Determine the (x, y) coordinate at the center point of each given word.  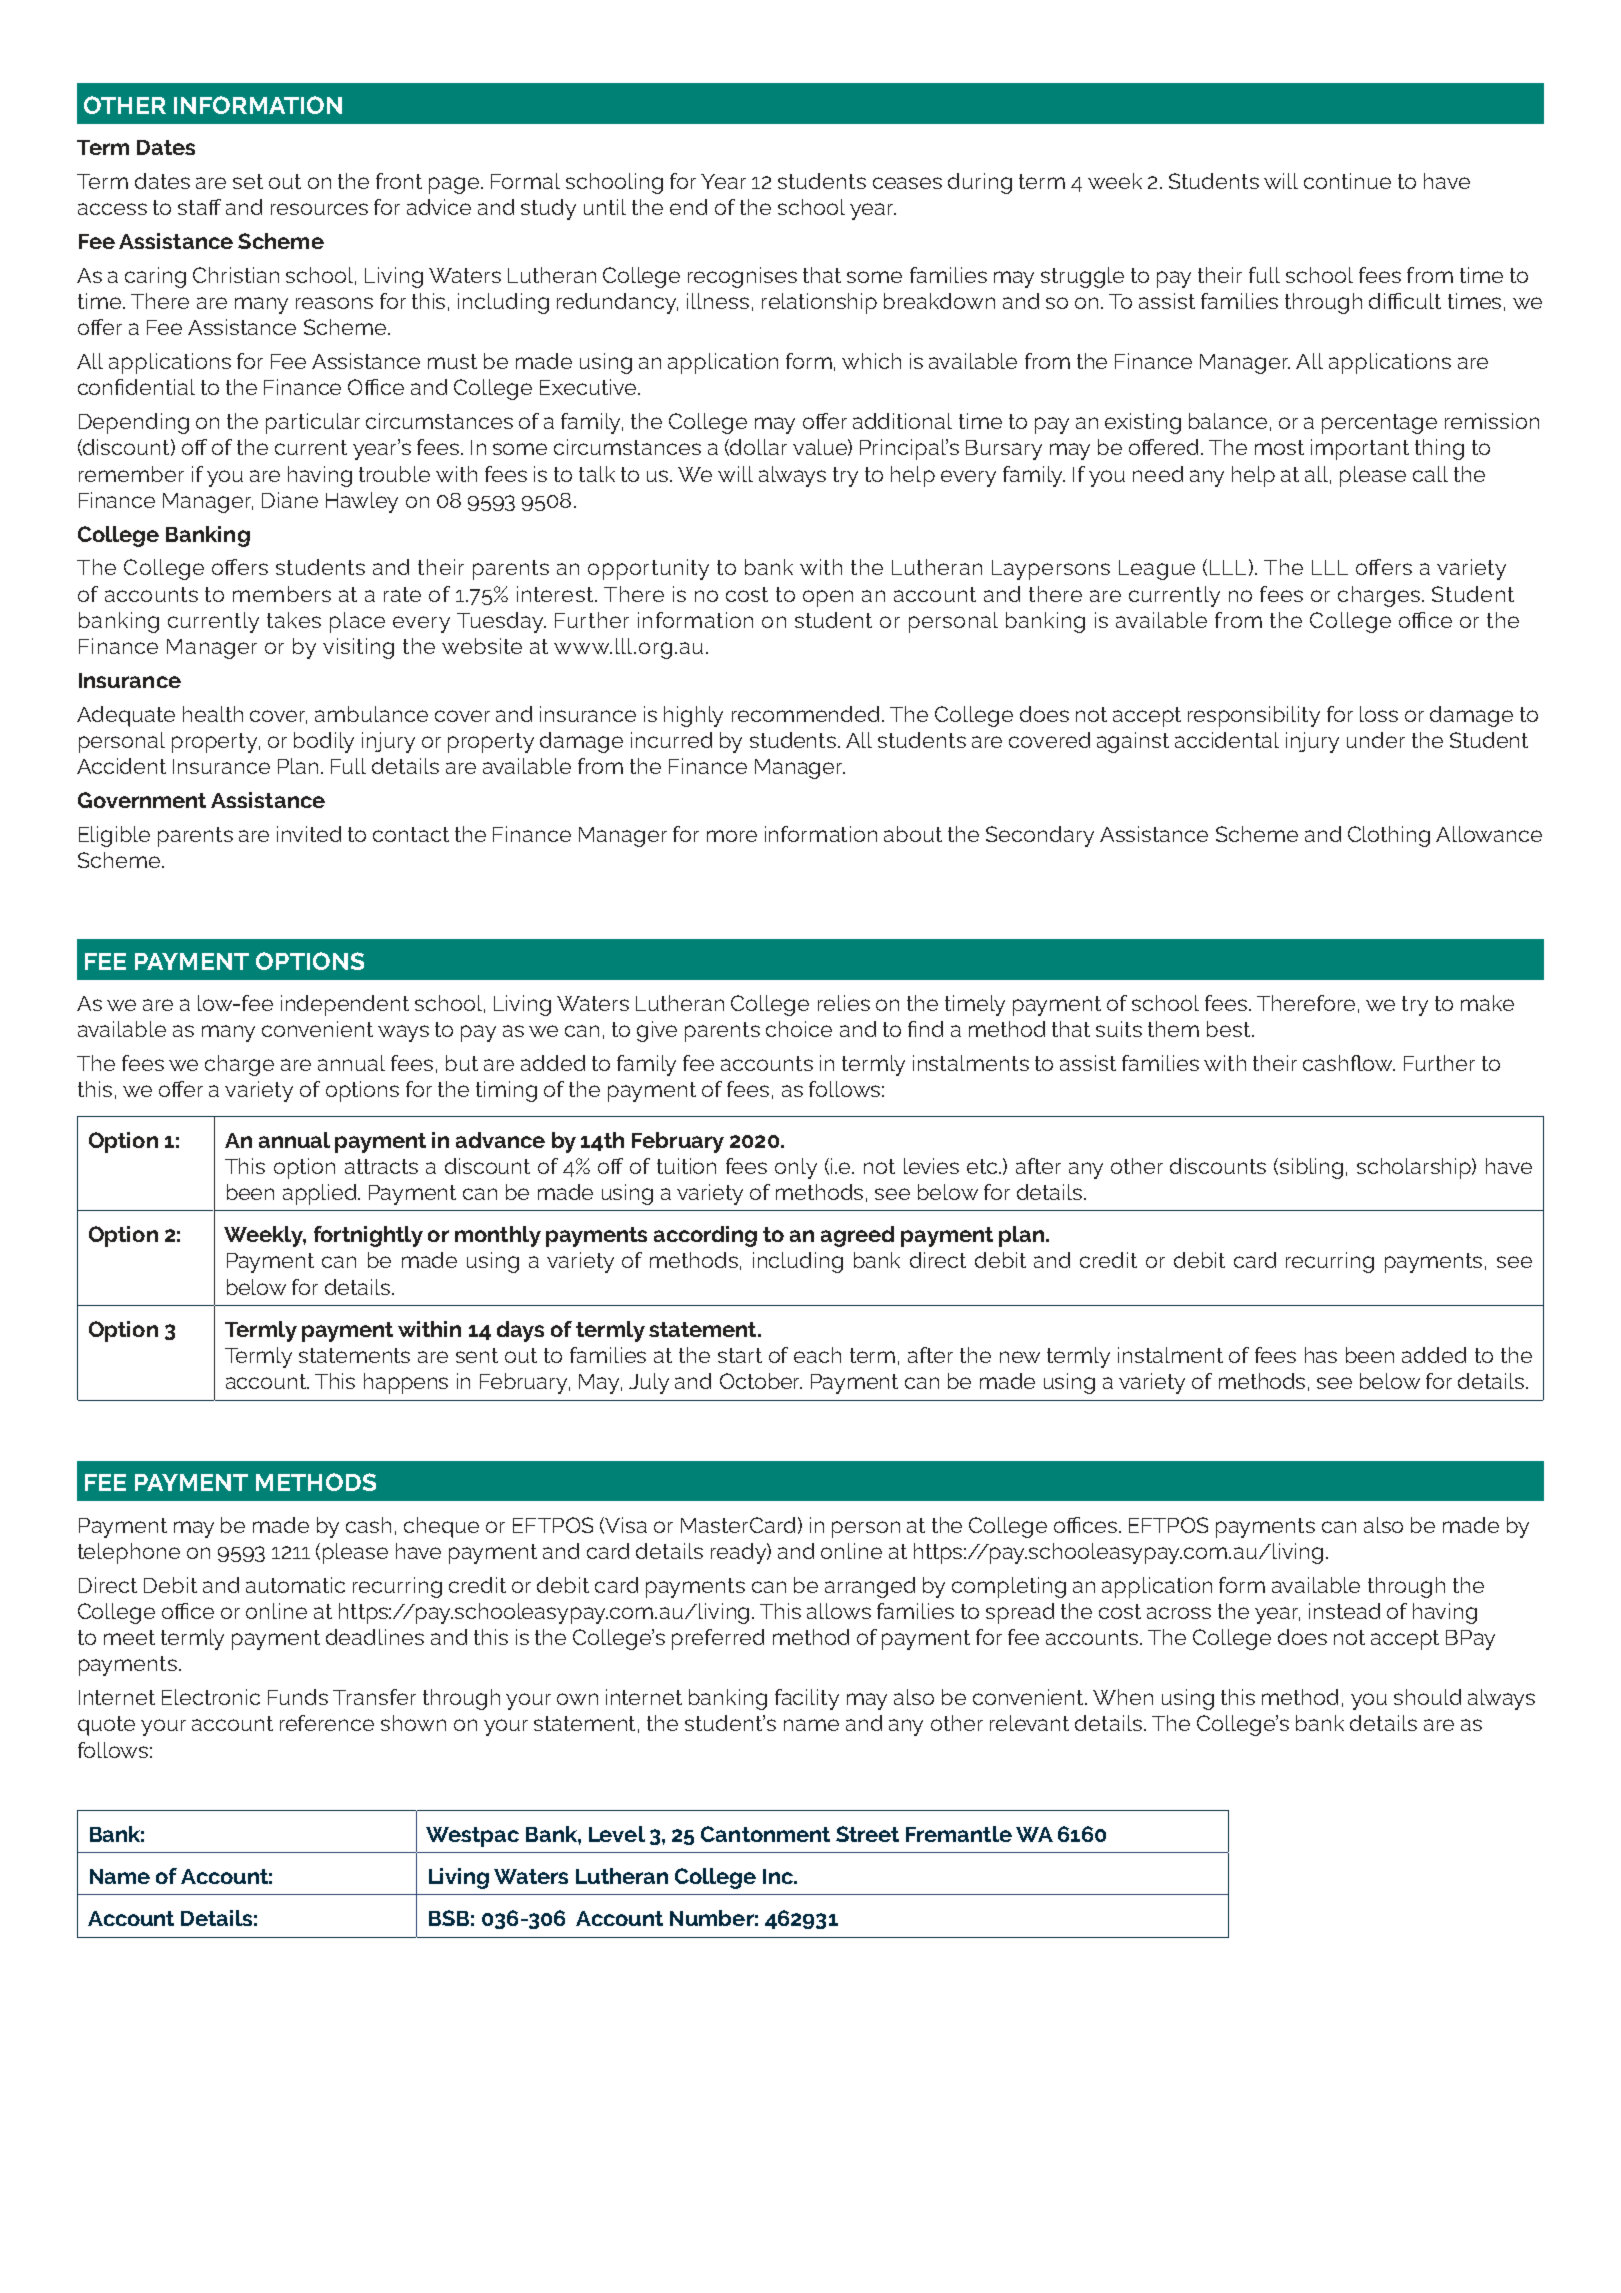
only (796, 1168)
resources (319, 209)
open (828, 598)
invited (309, 834)
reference (327, 1723)
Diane (290, 500)
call (1430, 474)
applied (321, 1194)
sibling (1311, 1168)
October (761, 1381)
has (1321, 1355)
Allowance (1489, 834)
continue (1347, 181)
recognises (742, 277)
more (732, 836)
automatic (295, 1585)
